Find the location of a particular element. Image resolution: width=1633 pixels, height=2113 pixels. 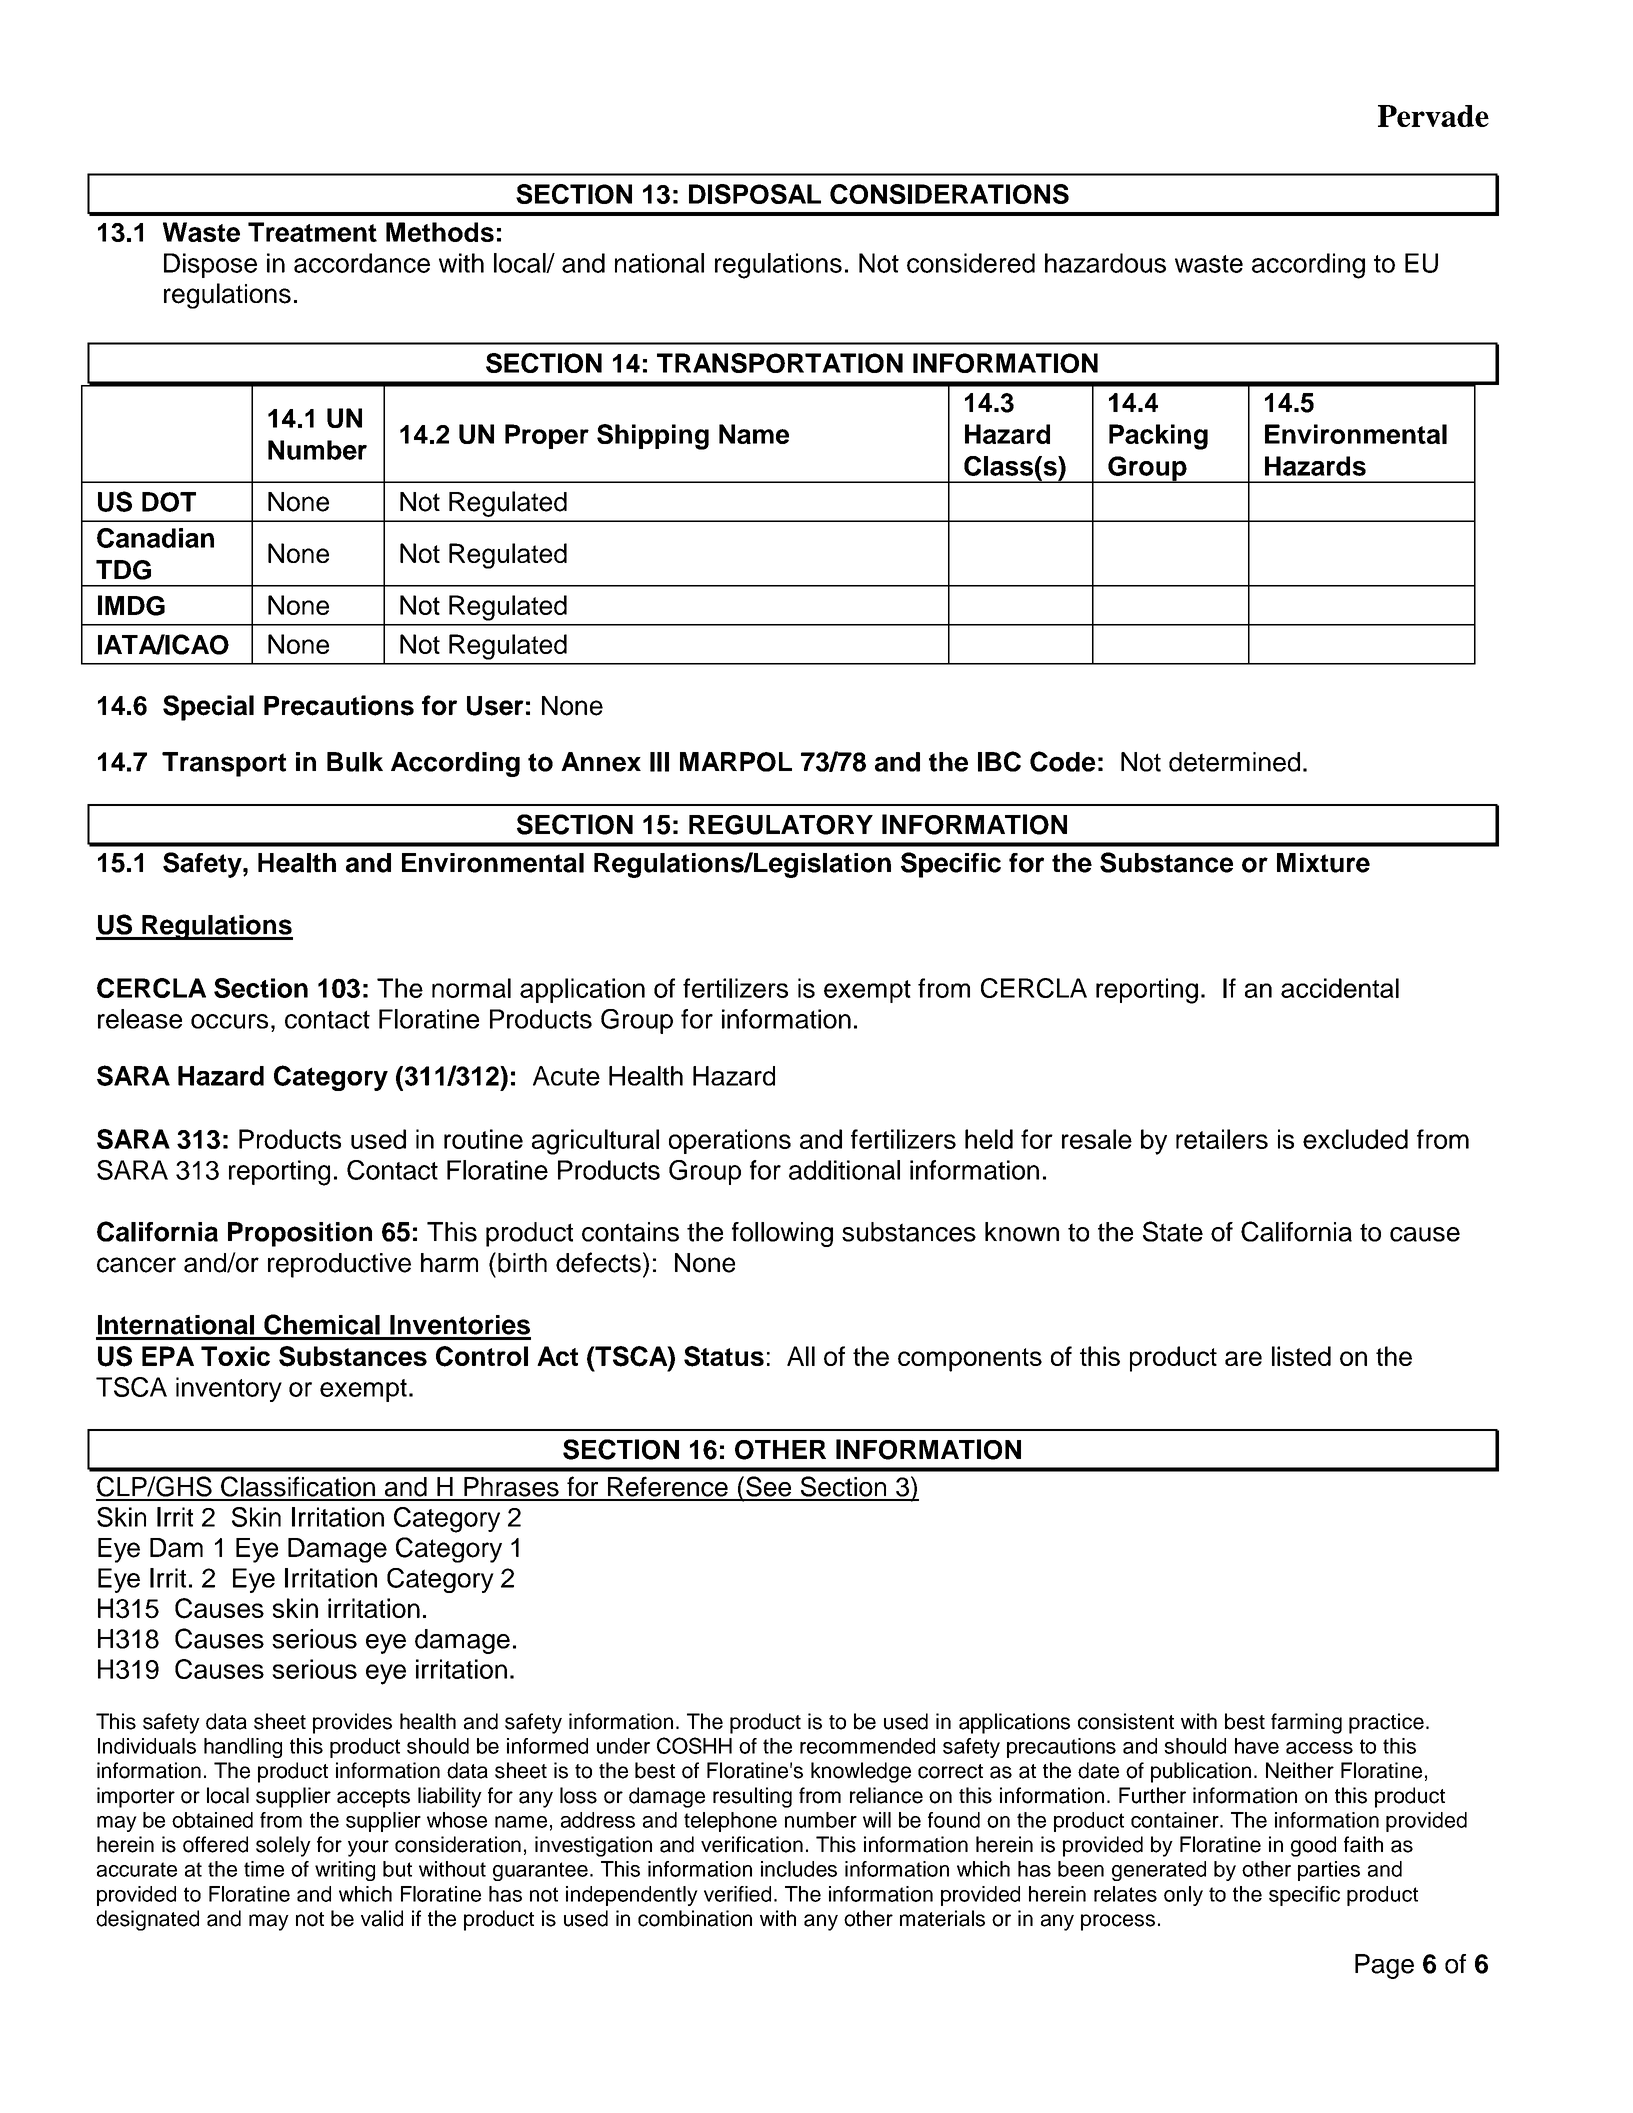

DISPOSAL is located at coordinates (755, 194).
